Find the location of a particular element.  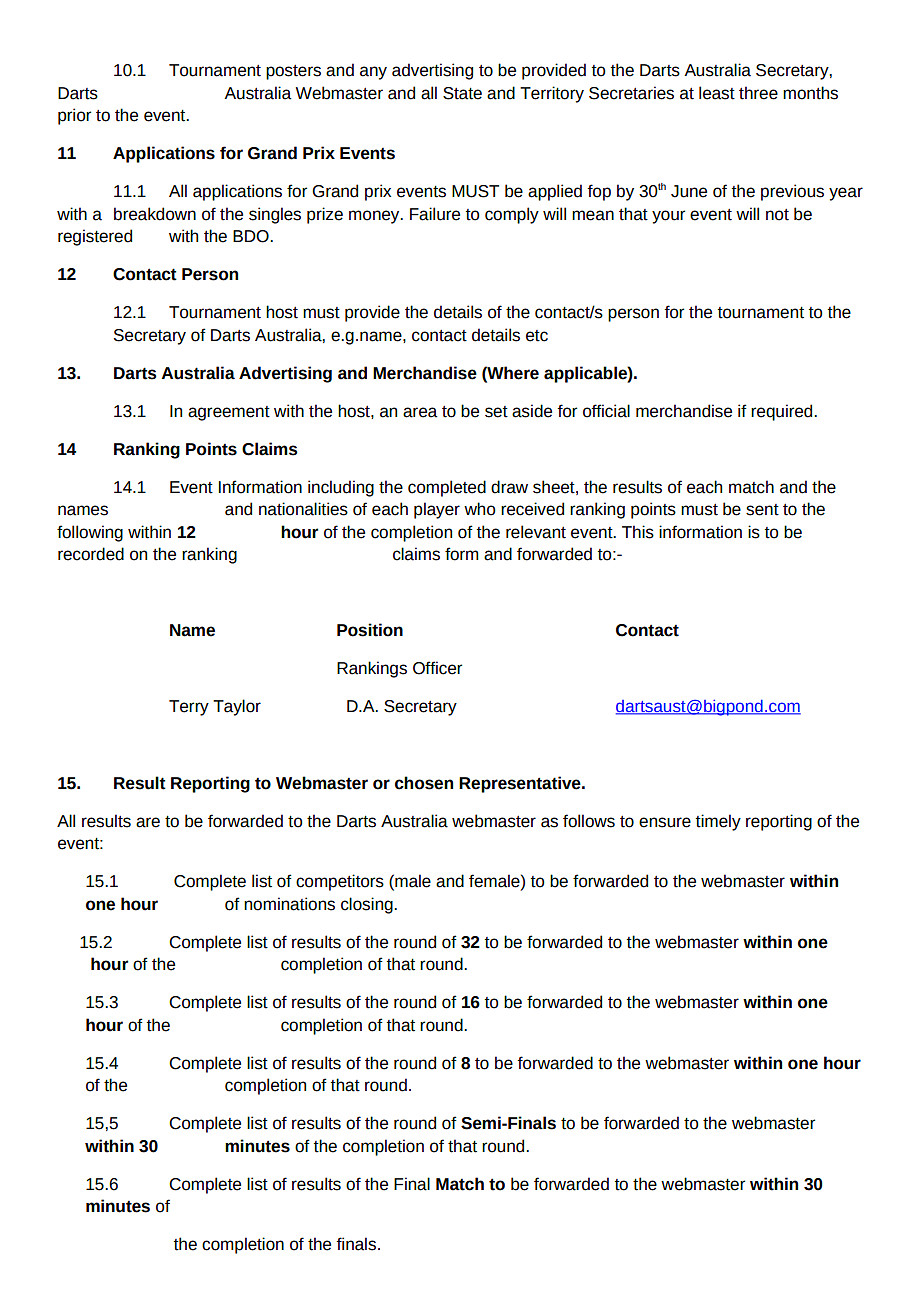

following is located at coordinates (90, 533).
